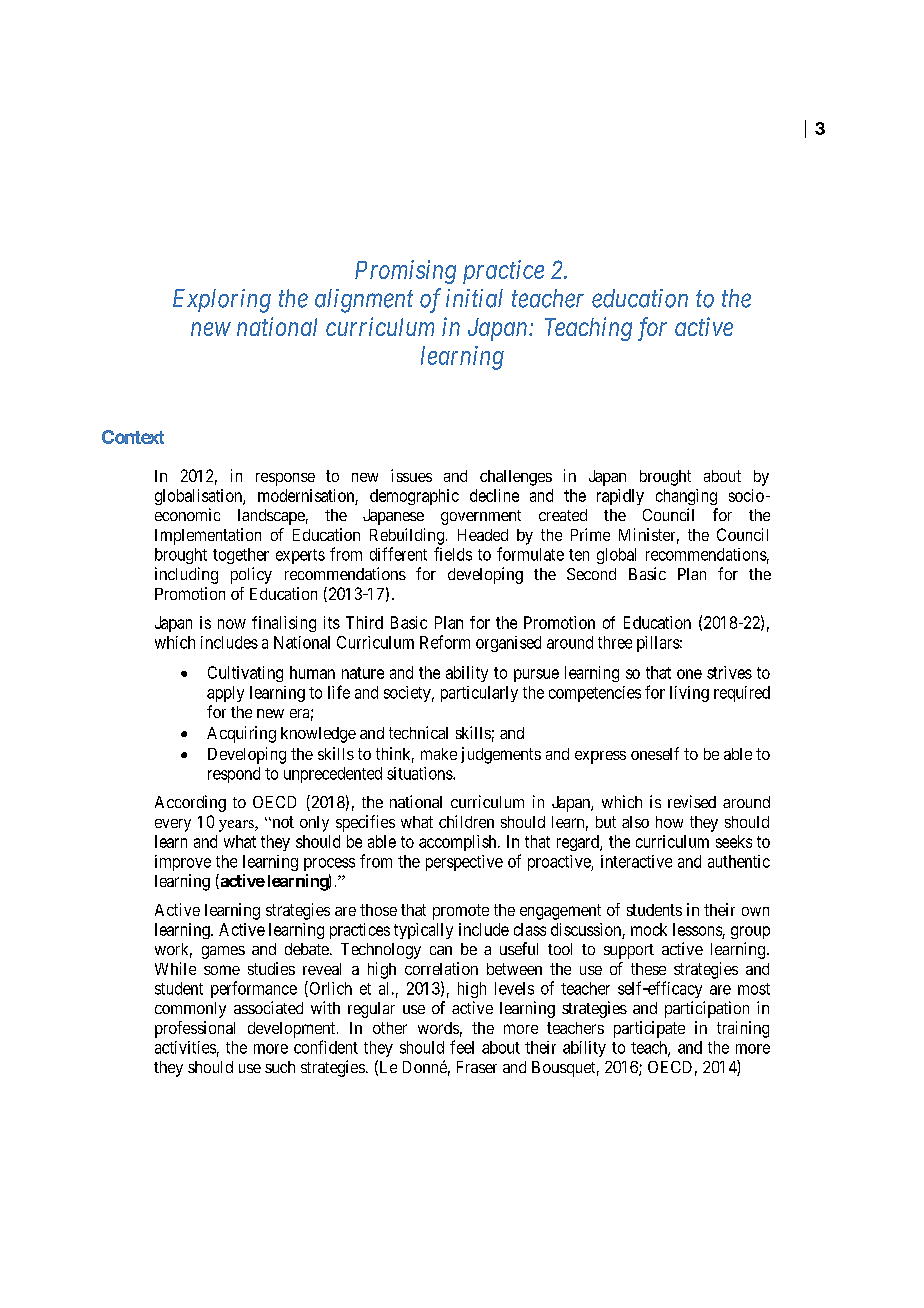  Describe the element at coordinates (445, 642) in the page. I see `Reform` at that location.
